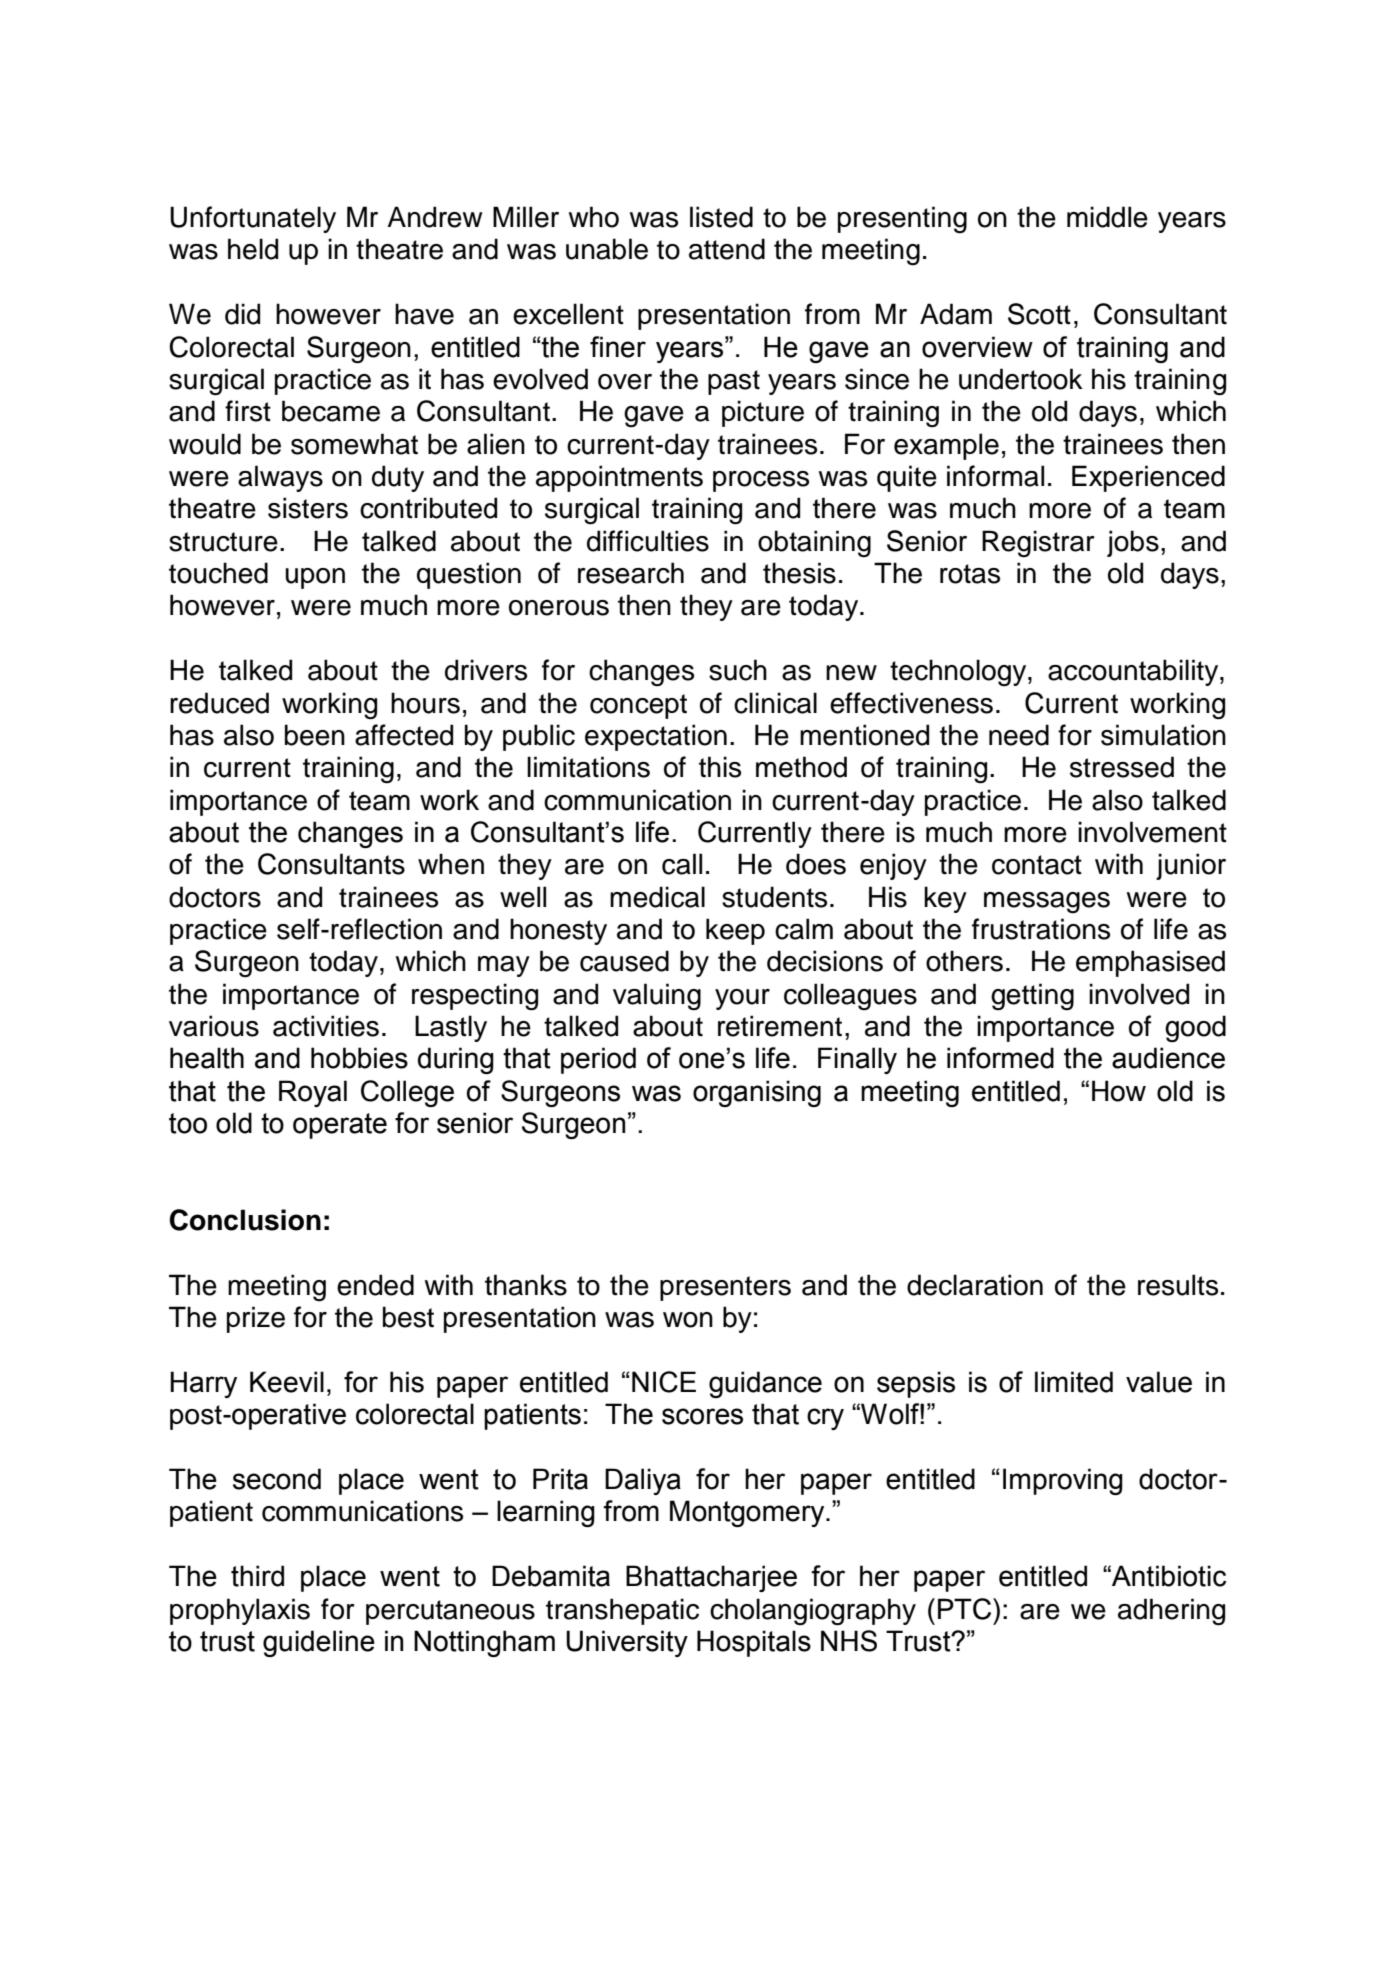  I want to click on prize, so click(256, 1319).
